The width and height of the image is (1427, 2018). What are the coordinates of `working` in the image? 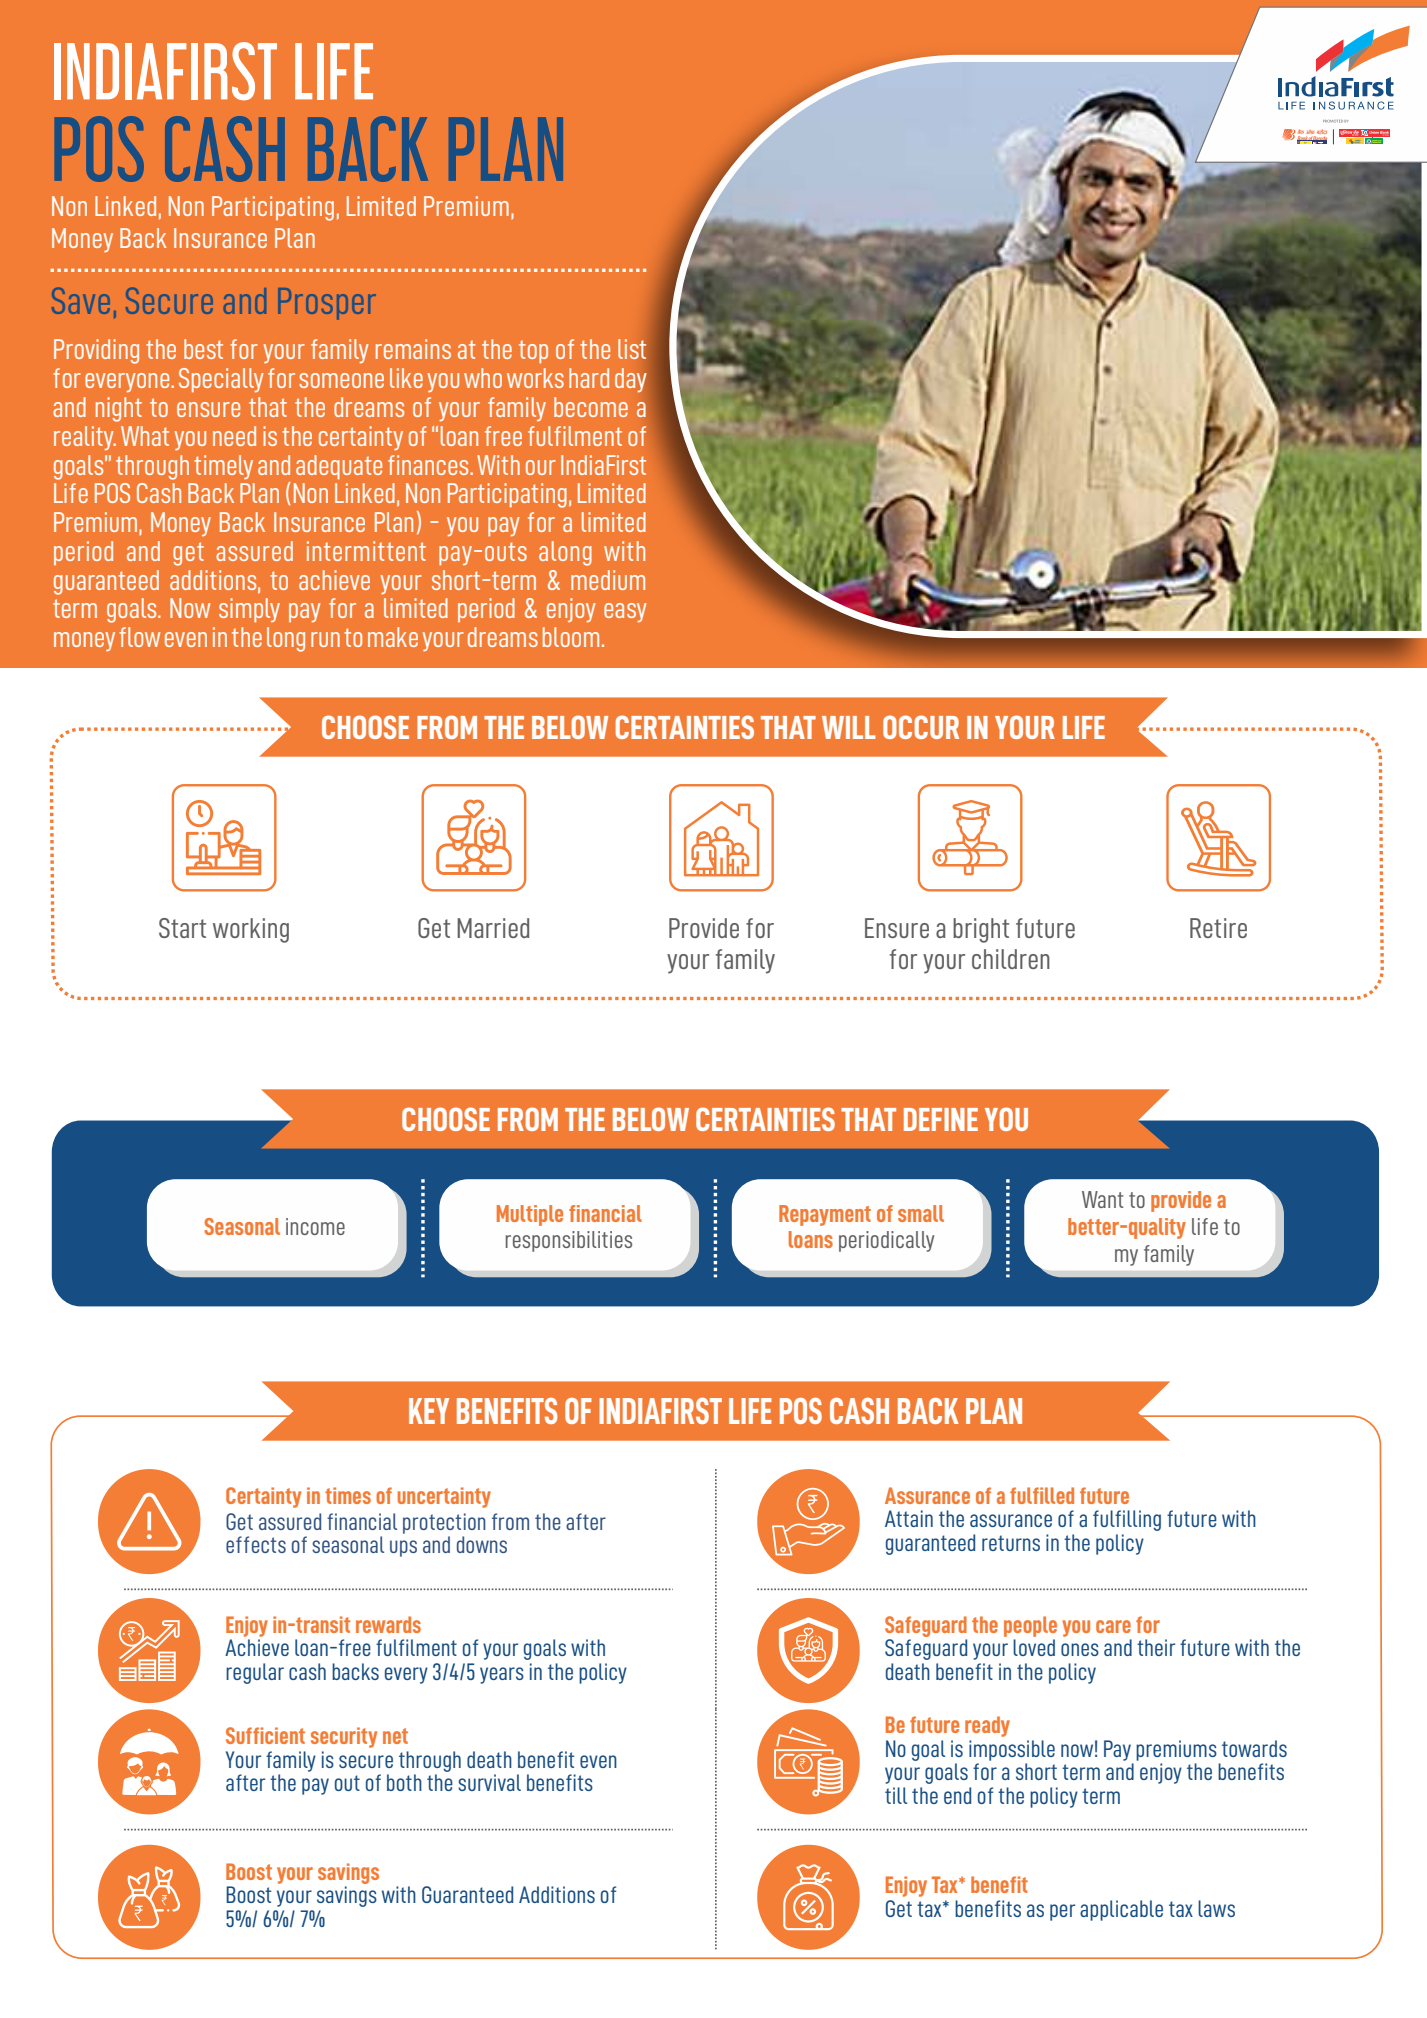 It's located at (251, 930).
